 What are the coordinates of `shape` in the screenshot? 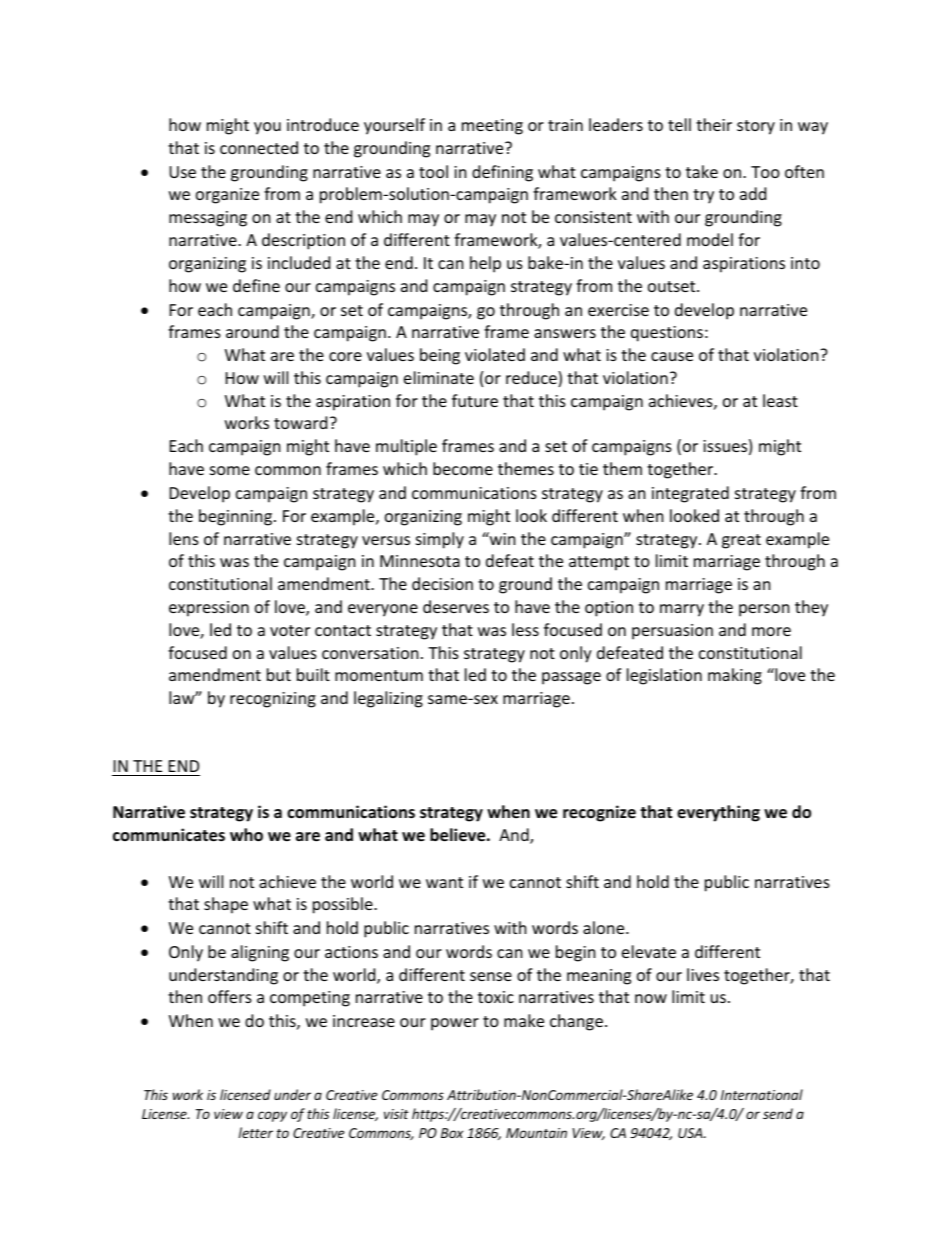 It's located at (226, 905).
